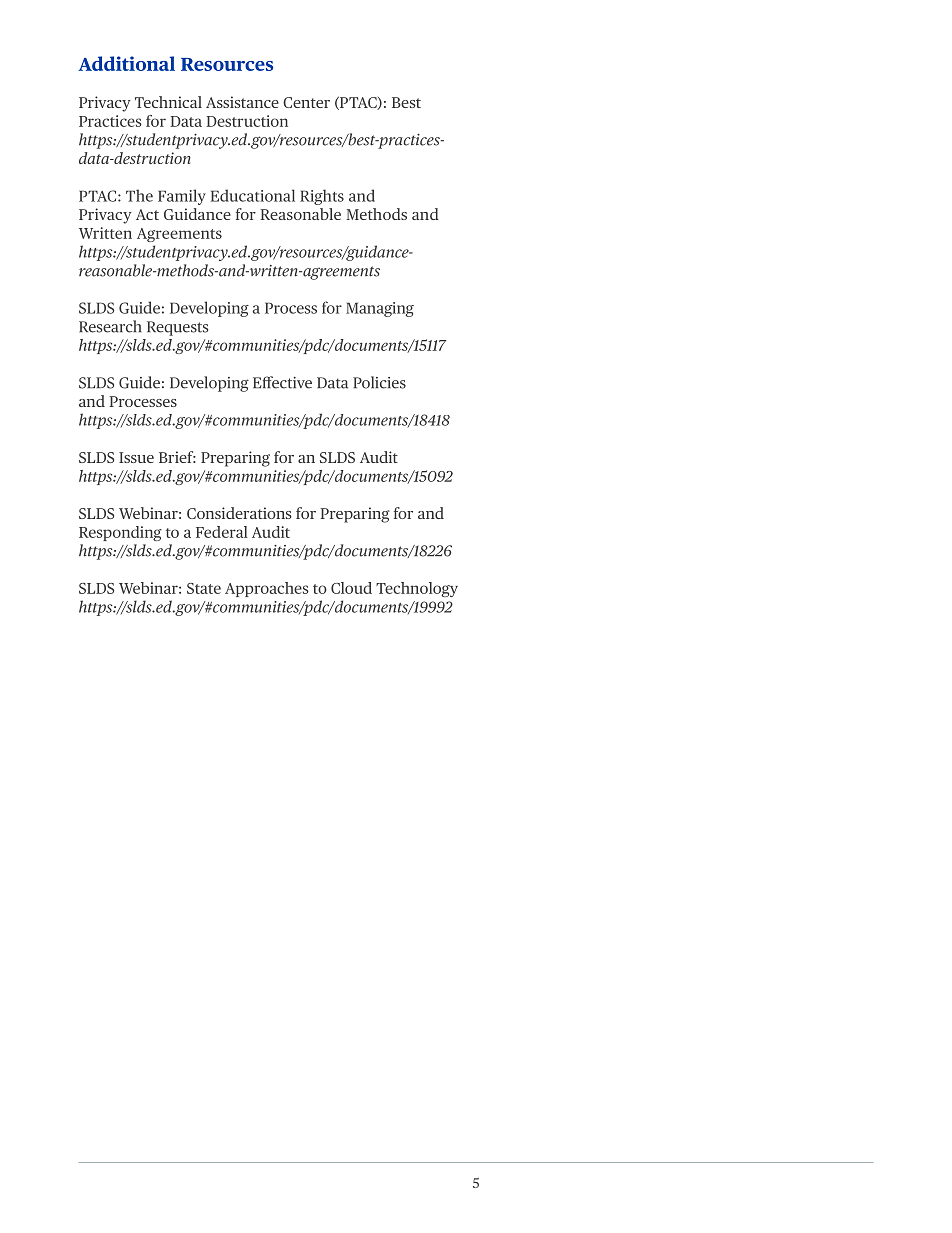 This document has width=952, height=1233. Describe the element at coordinates (139, 195) in the document. I see `The` at that location.
